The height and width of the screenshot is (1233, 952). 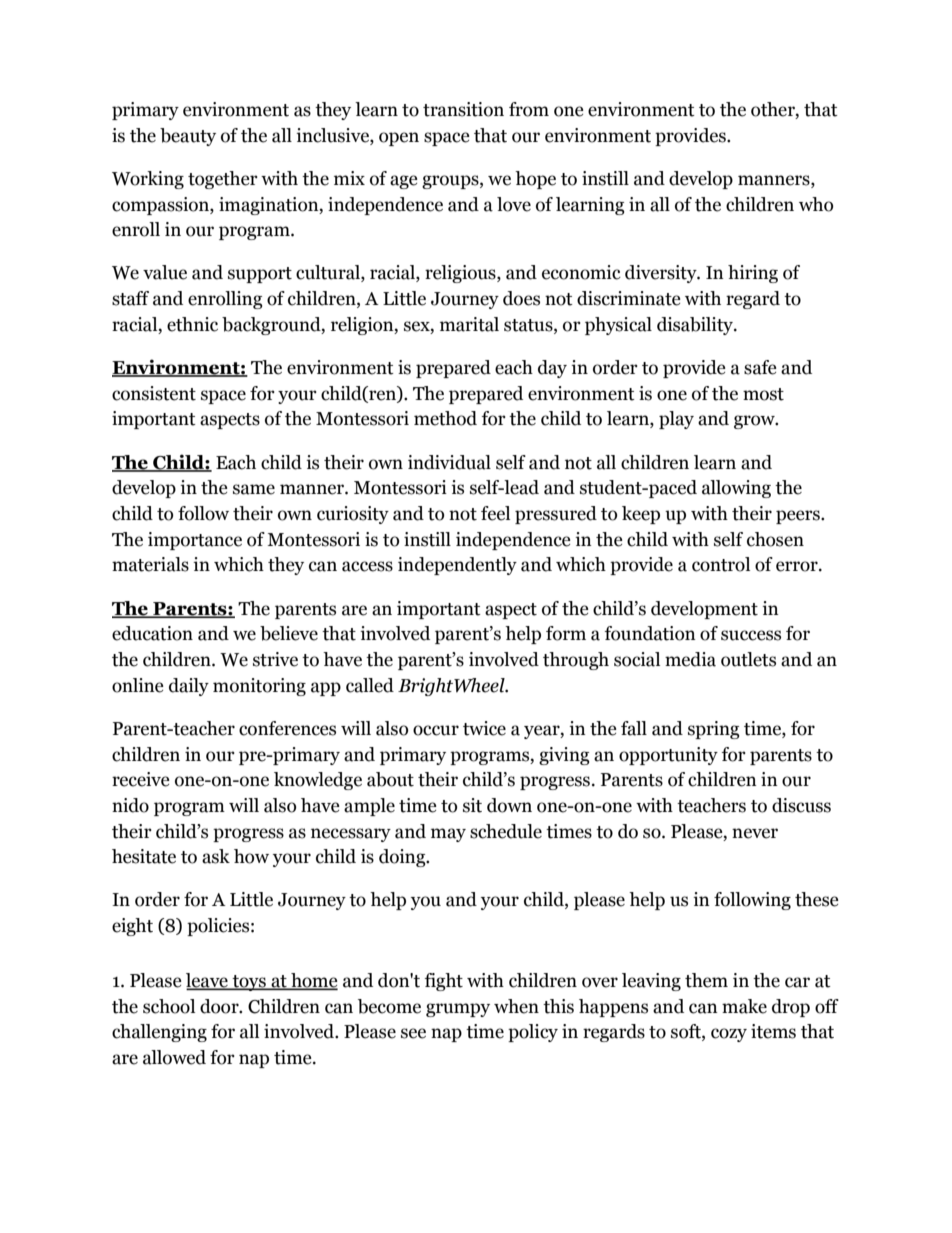 I want to click on who, so click(x=816, y=204).
